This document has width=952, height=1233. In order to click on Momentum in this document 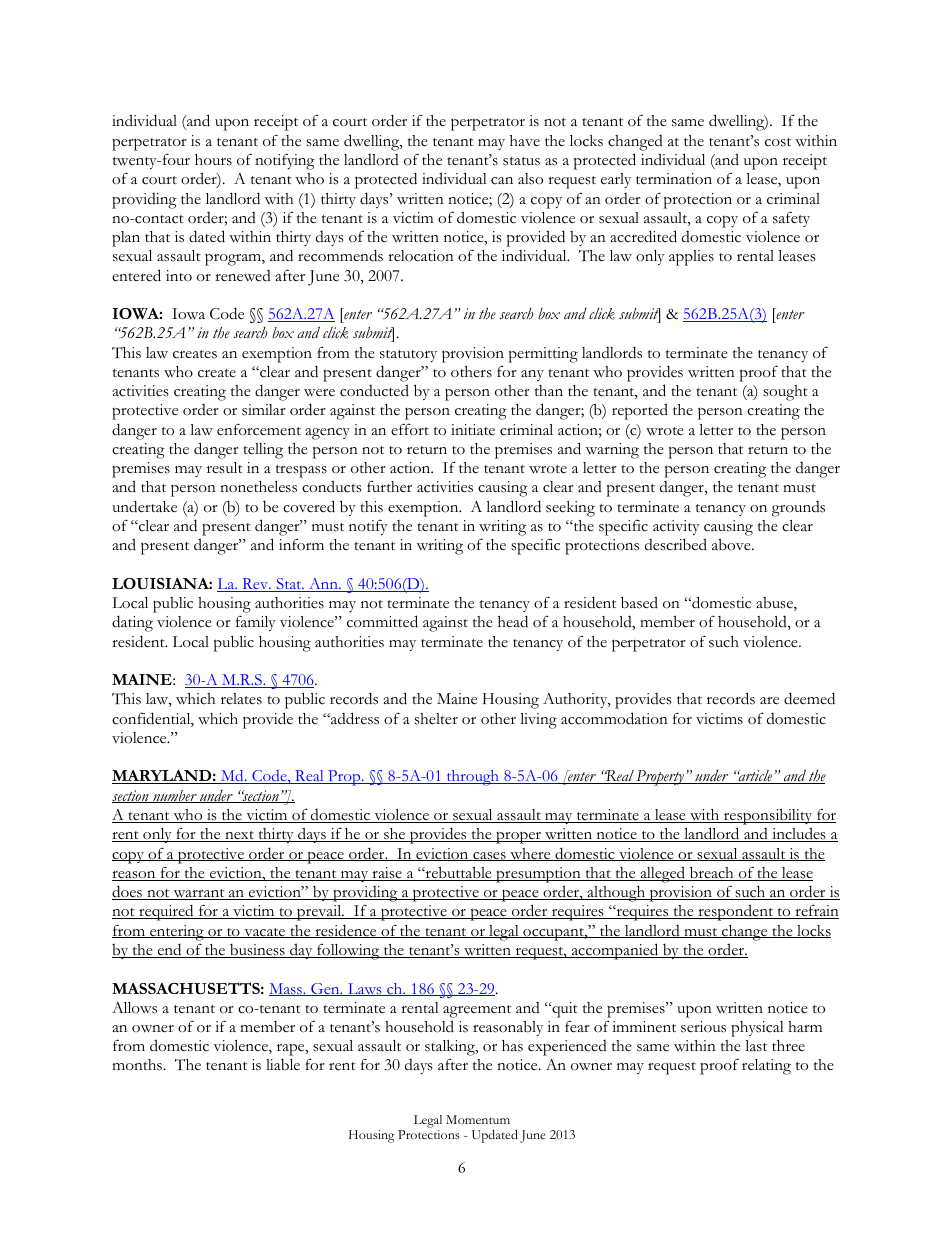, I will do `click(478, 1119)`.
